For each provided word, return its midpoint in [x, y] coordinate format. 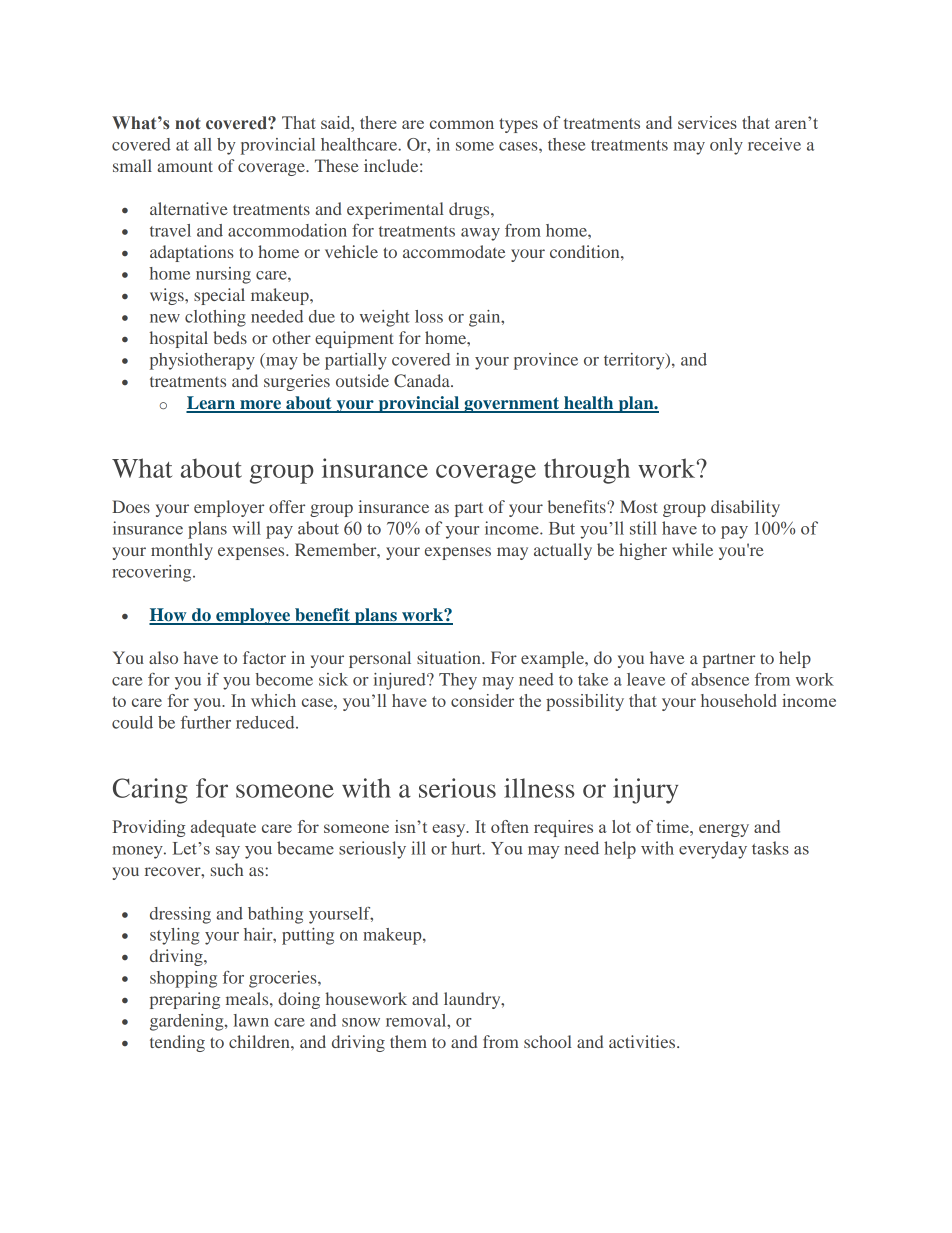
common [462, 124]
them [408, 1041]
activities [643, 1041]
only [726, 146]
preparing [185, 1000]
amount [185, 166]
